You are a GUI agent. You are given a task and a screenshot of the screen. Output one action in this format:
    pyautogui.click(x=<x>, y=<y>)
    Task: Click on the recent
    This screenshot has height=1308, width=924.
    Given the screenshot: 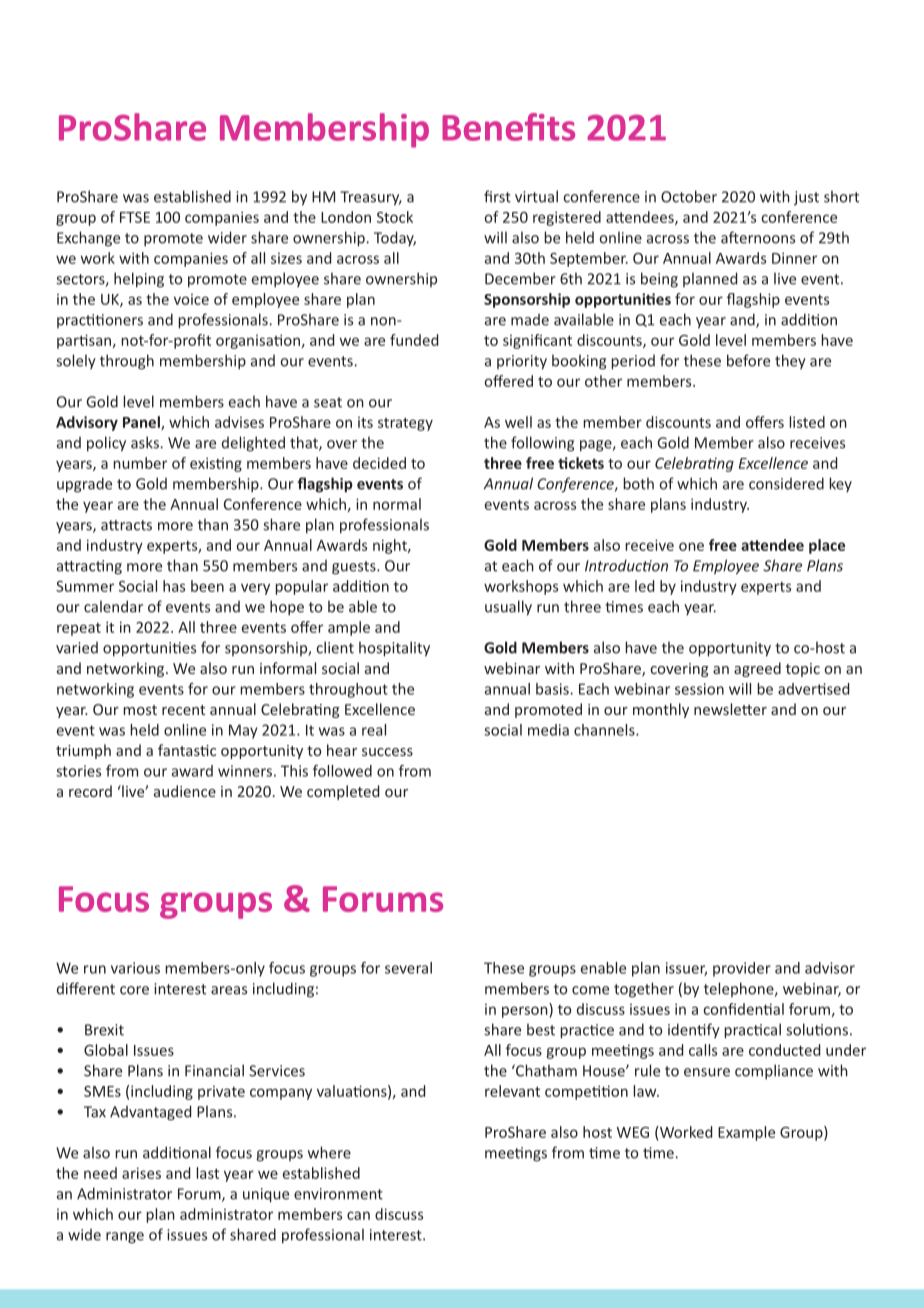 What is the action you would take?
    pyautogui.click(x=183, y=710)
